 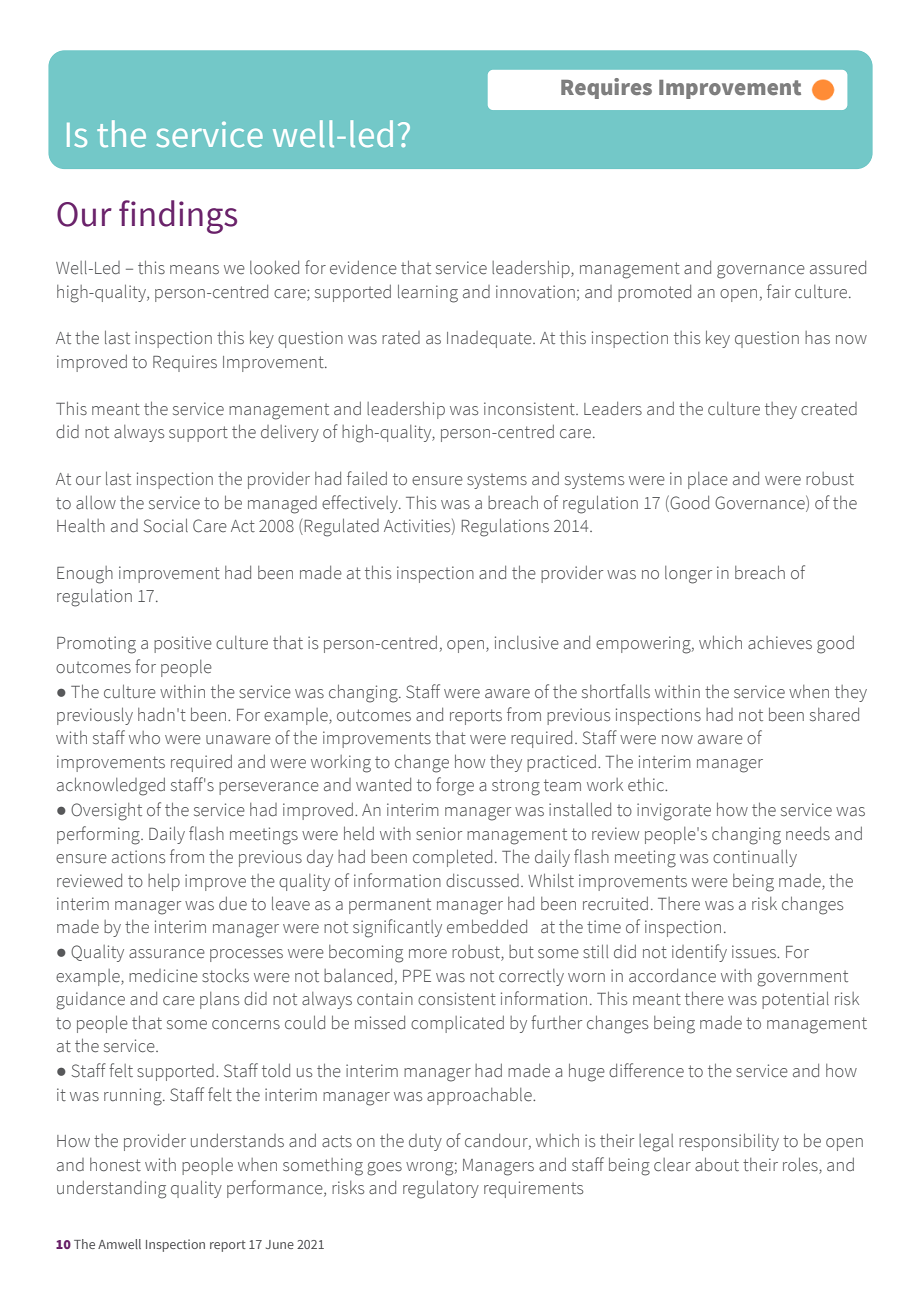 I want to click on discussed, so click(x=482, y=881).
